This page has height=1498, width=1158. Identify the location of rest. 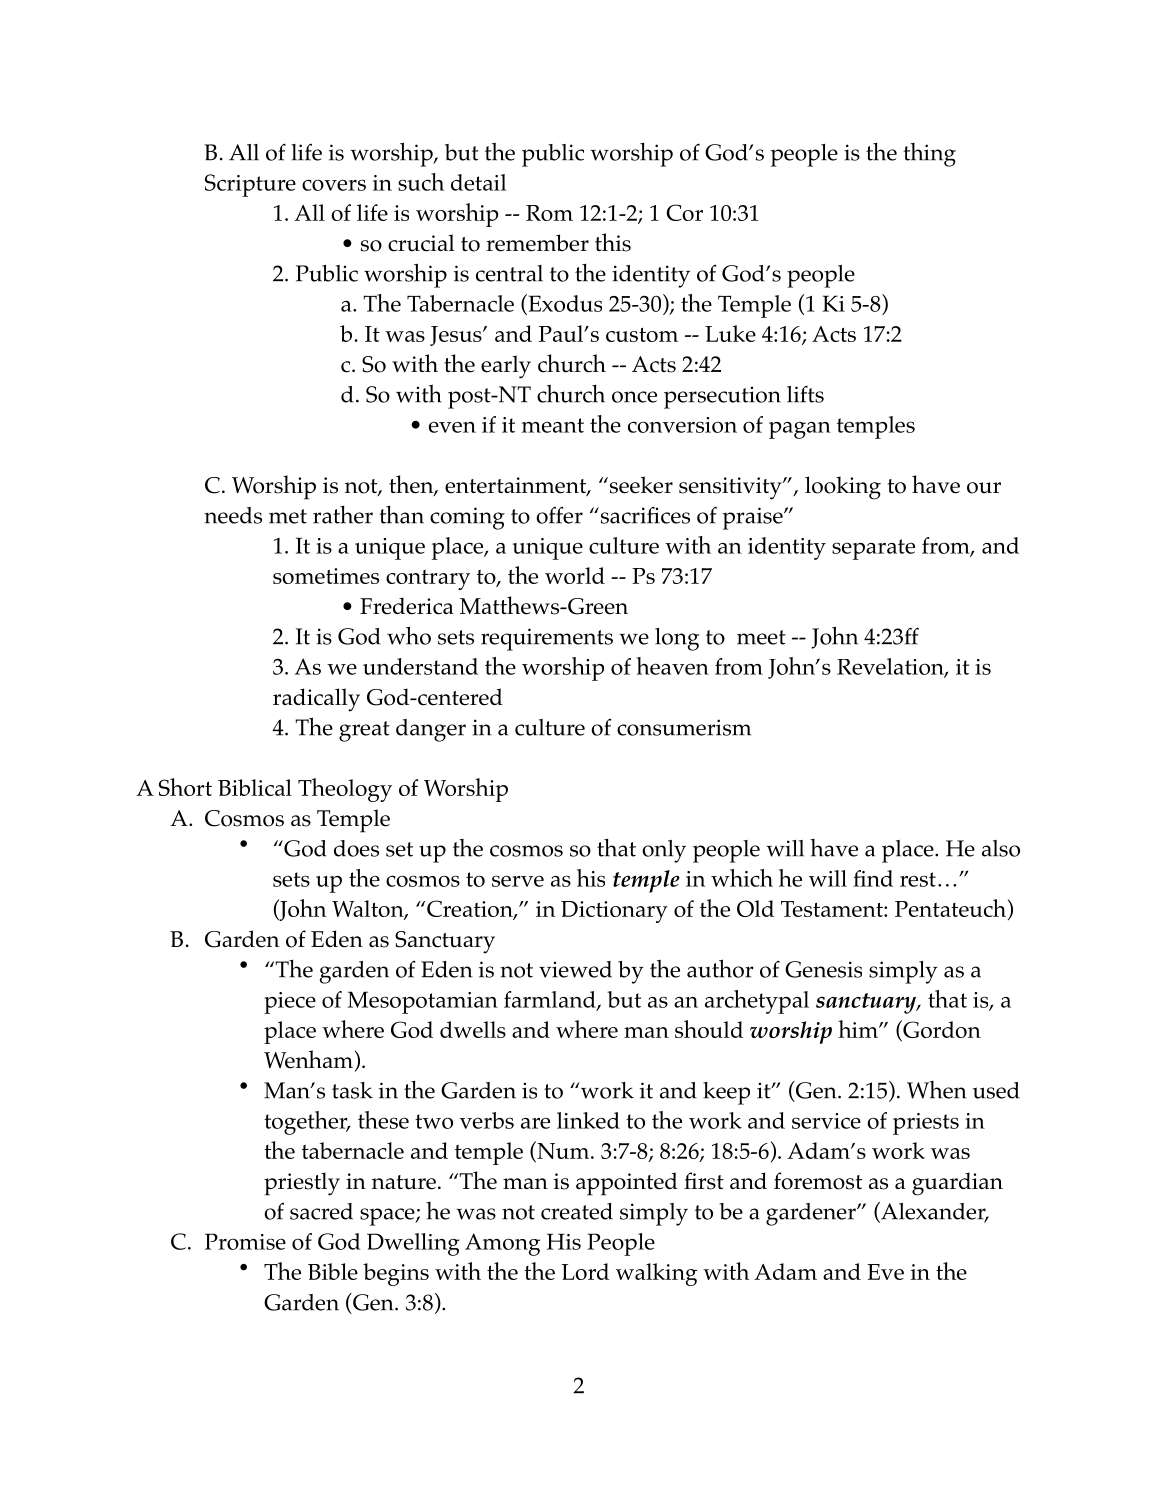
(918, 879).
